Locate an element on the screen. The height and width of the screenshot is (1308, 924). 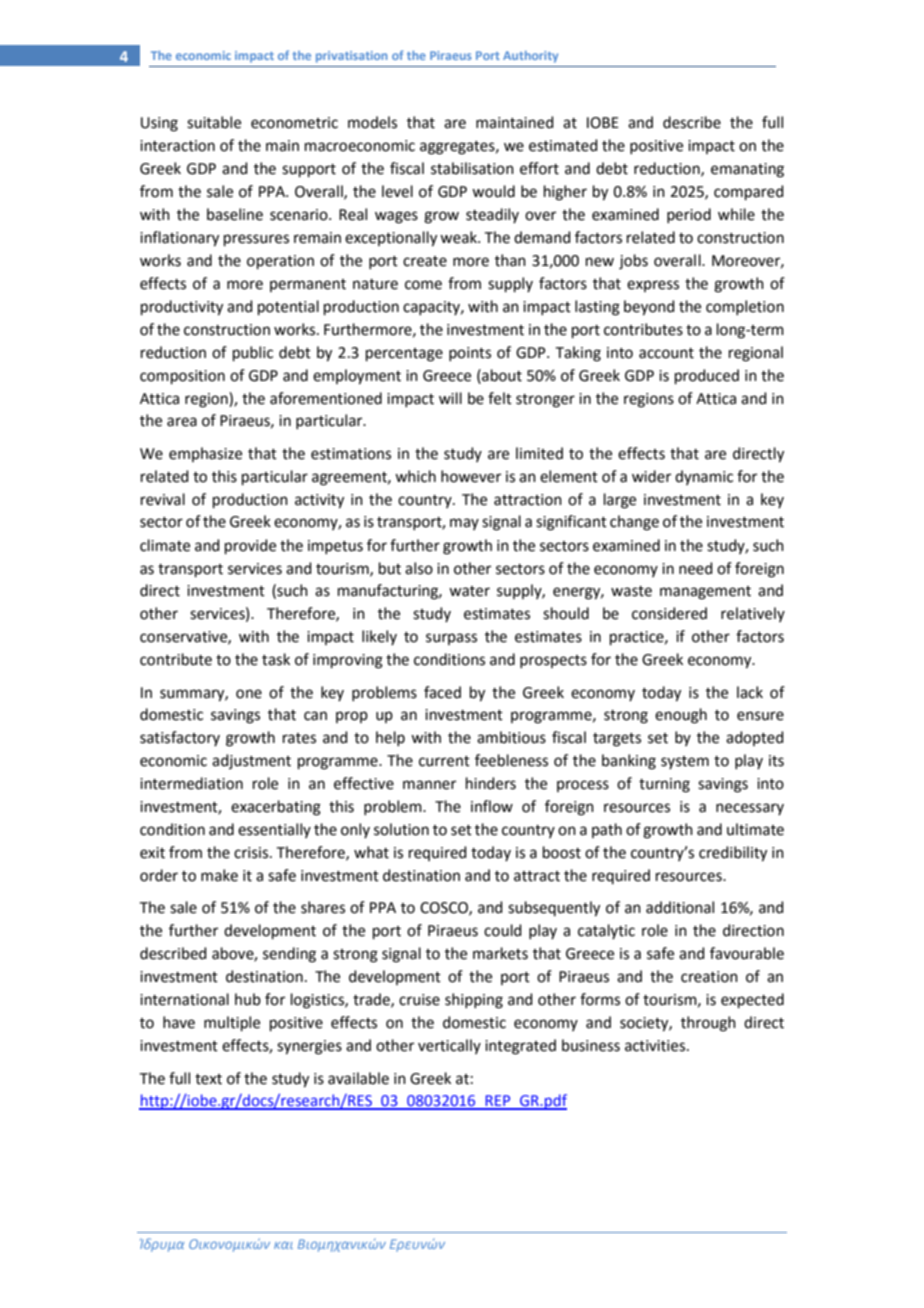
will is located at coordinates (450, 398).
